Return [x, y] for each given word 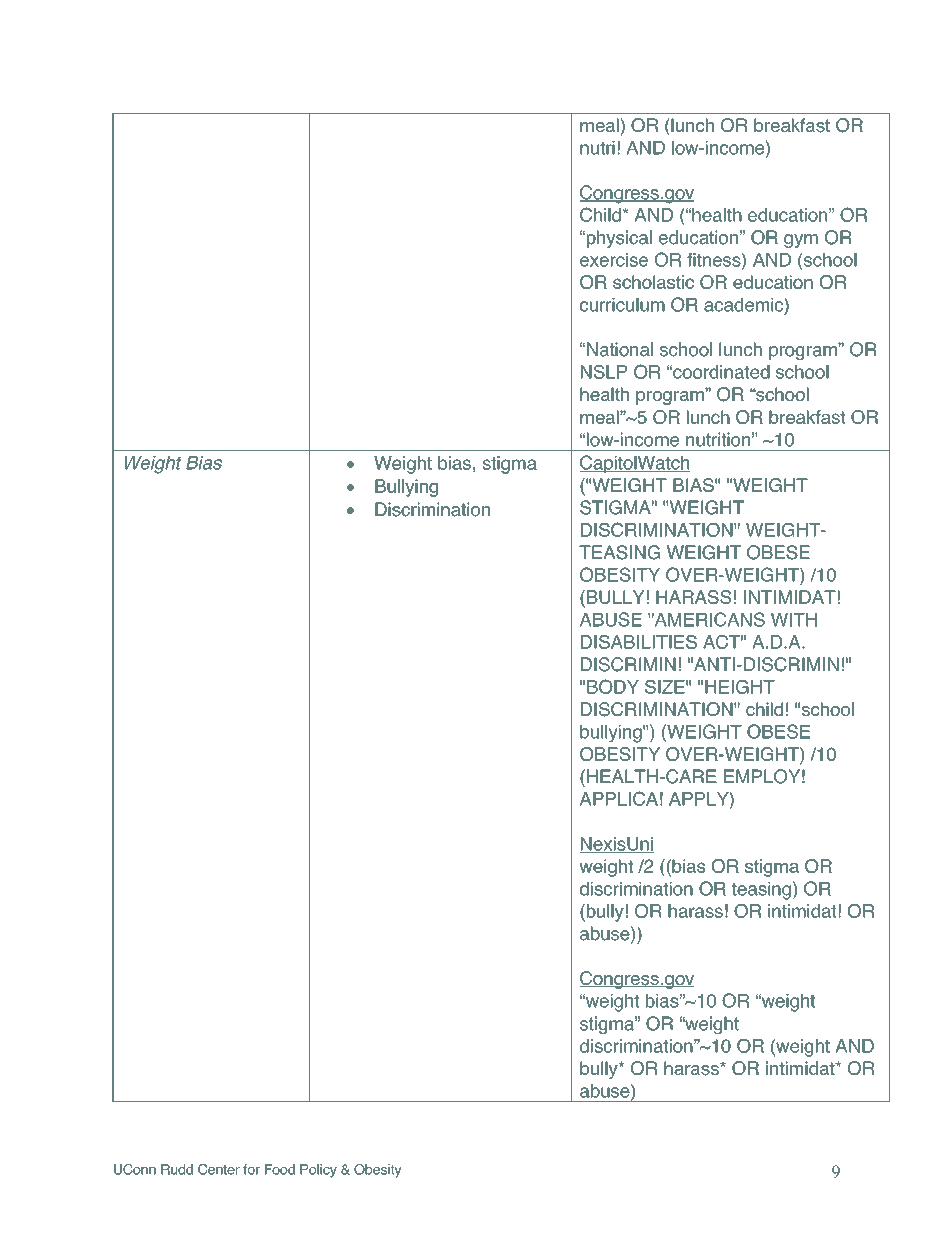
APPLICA [618, 798]
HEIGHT [740, 687]
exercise [614, 260]
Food [280, 1169]
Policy [318, 1171]
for [251, 1169]
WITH [794, 620]
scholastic [653, 282]
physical [618, 239]
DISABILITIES [639, 642]
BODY [613, 686]
